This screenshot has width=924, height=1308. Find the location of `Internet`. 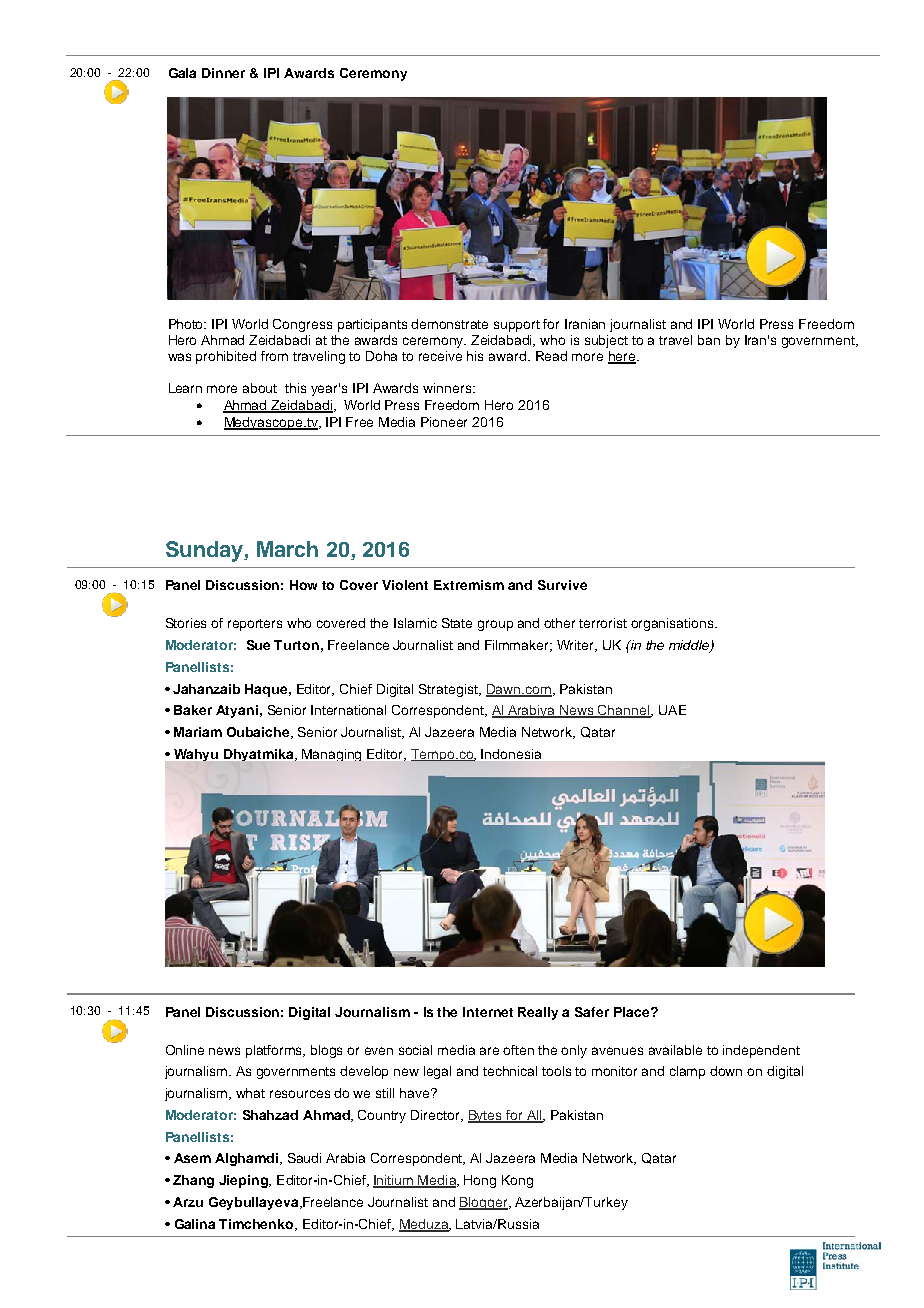

Internet is located at coordinates (488, 1012).
